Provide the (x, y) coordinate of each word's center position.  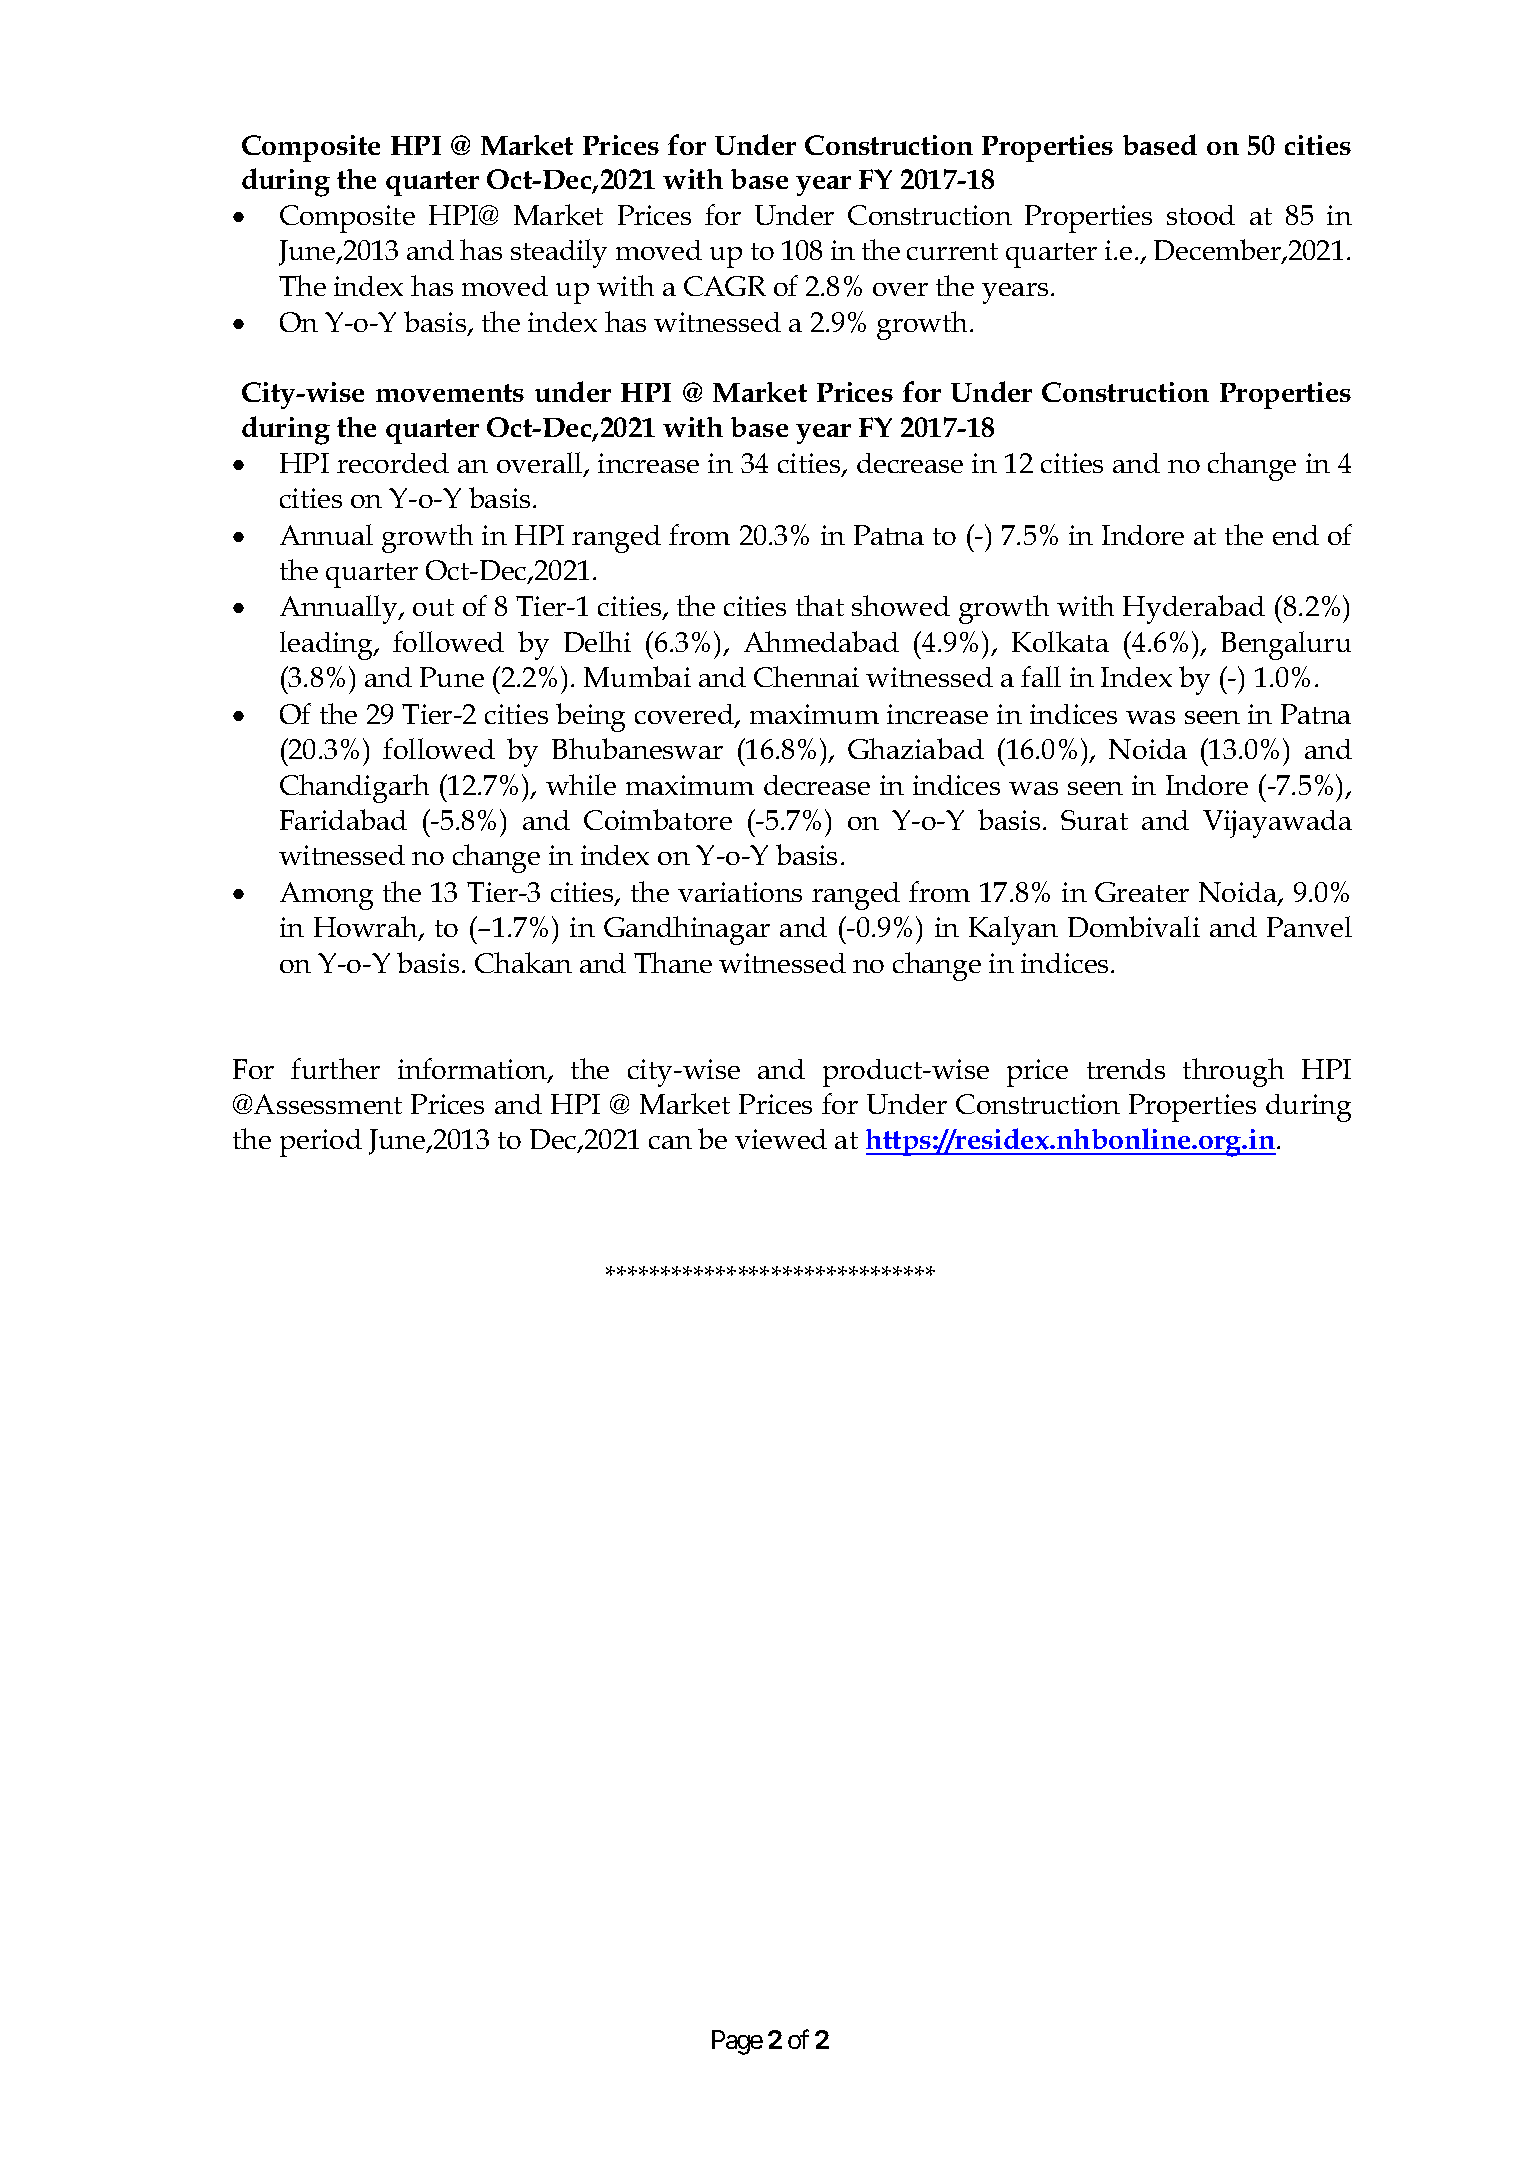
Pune (452, 677)
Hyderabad (1194, 609)
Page (737, 2042)
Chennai (806, 676)
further (335, 1068)
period (321, 1143)
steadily (559, 253)
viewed (781, 1139)
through (1233, 1072)
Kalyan (1013, 930)
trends (1126, 1069)
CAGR (725, 286)
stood (1201, 215)
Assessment (328, 1104)
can (670, 1142)
